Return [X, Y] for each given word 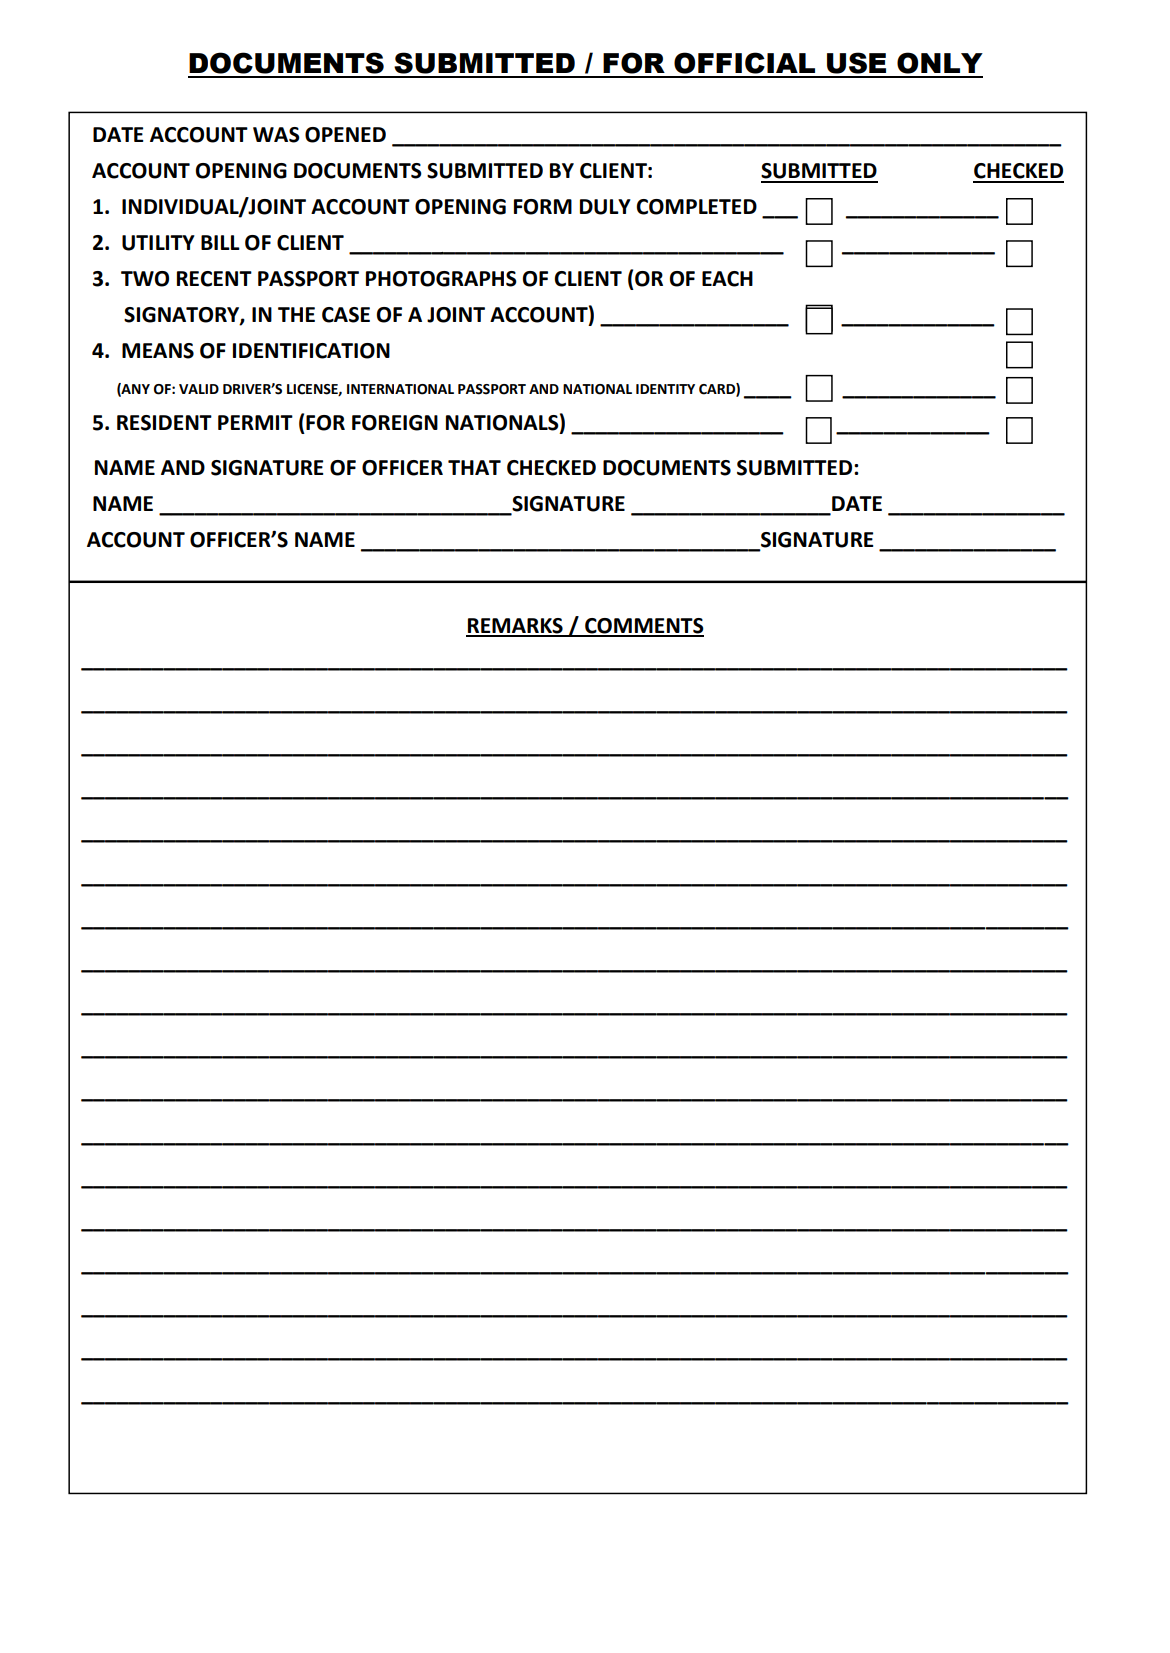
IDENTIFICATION [311, 351]
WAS [276, 135]
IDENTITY [665, 389]
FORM [543, 207]
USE [856, 63]
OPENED [345, 135]
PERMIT [255, 422]
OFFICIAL [744, 63]
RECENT [214, 279]
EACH [727, 279]
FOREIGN [395, 423]
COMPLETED [696, 207]
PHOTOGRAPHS [441, 279]
